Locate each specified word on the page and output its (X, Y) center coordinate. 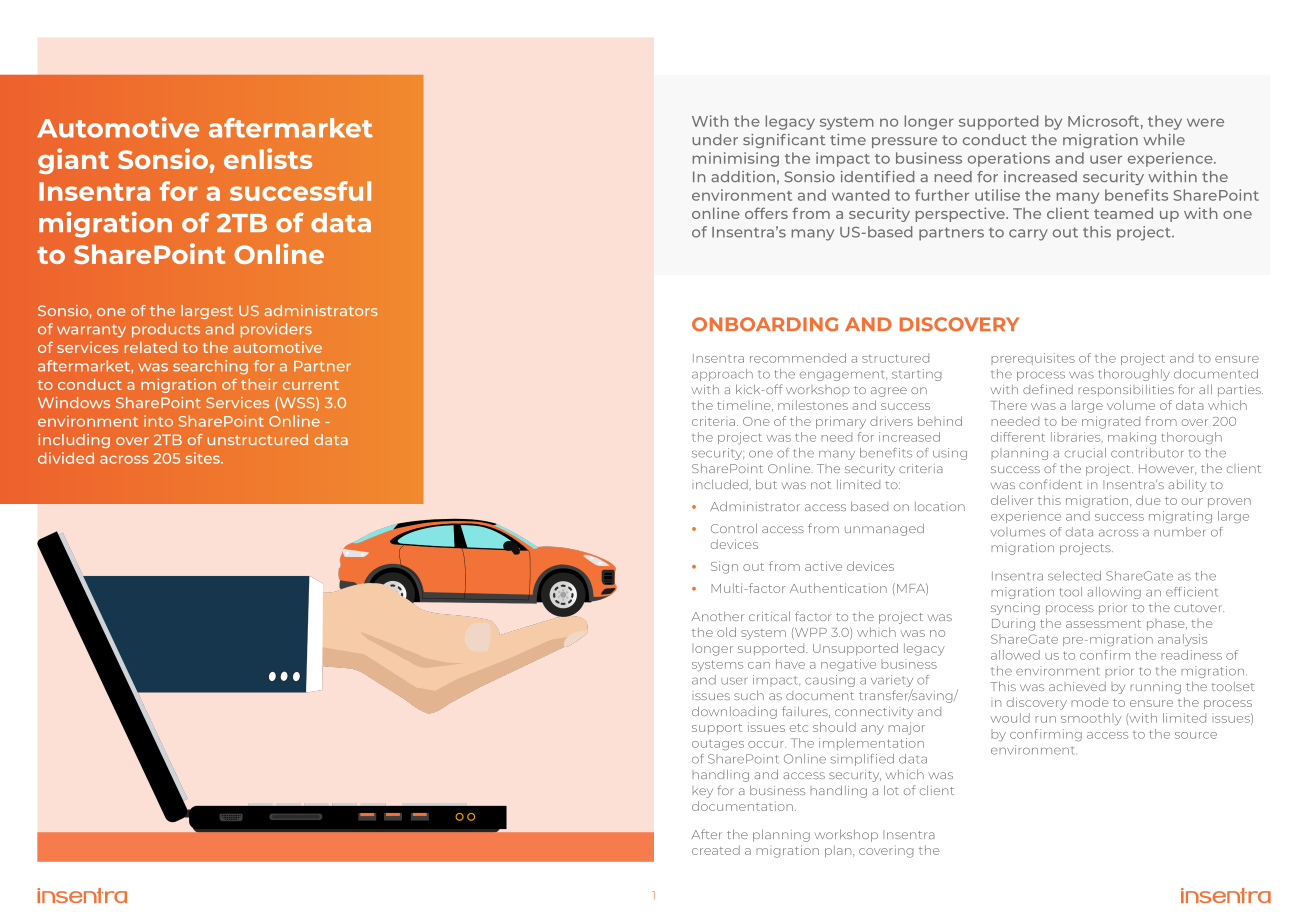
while (1164, 139)
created (716, 850)
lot (891, 790)
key (702, 792)
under (715, 139)
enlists (268, 158)
